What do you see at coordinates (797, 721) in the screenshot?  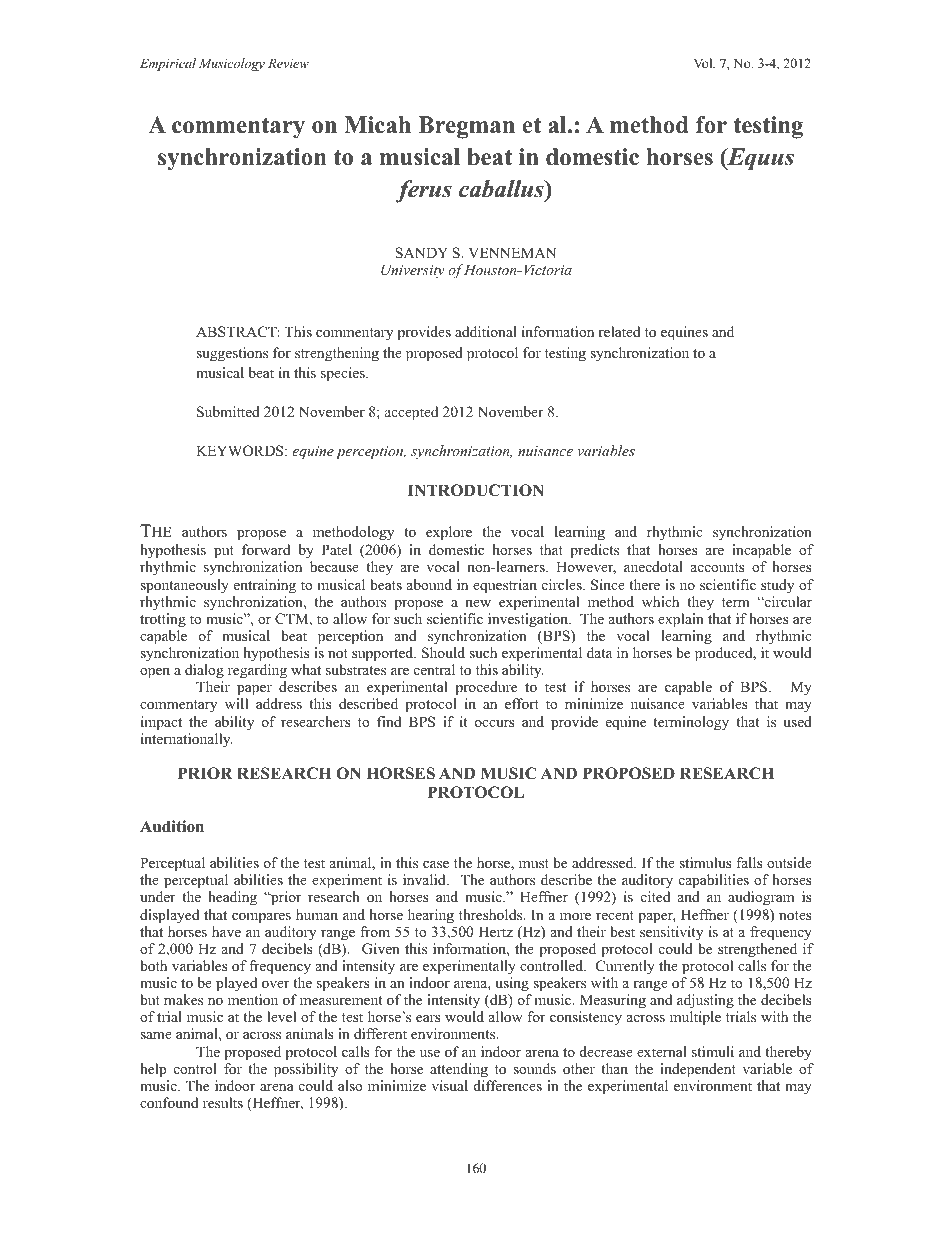 I see `used` at bounding box center [797, 721].
